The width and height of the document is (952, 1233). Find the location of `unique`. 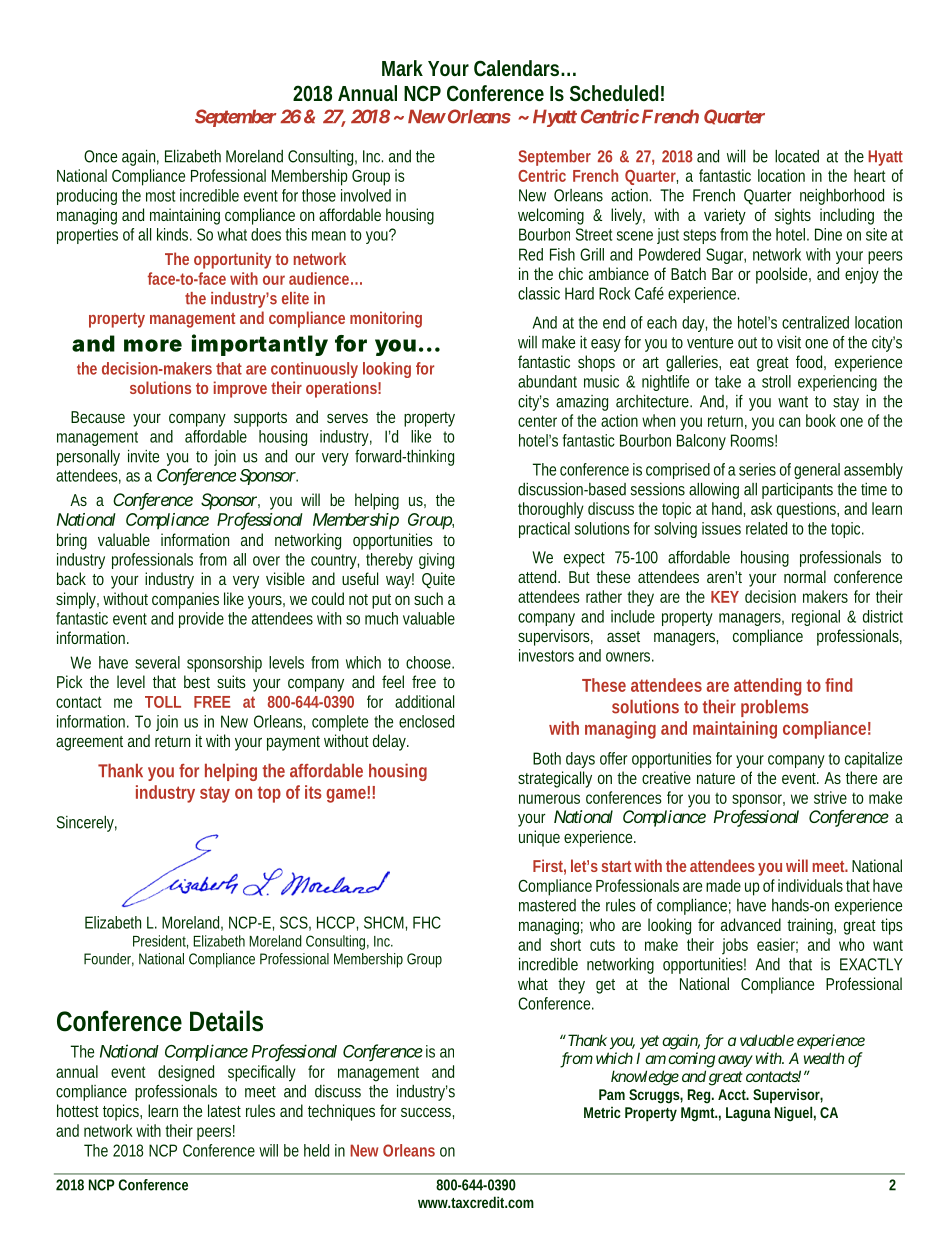

unique is located at coordinates (539, 838).
